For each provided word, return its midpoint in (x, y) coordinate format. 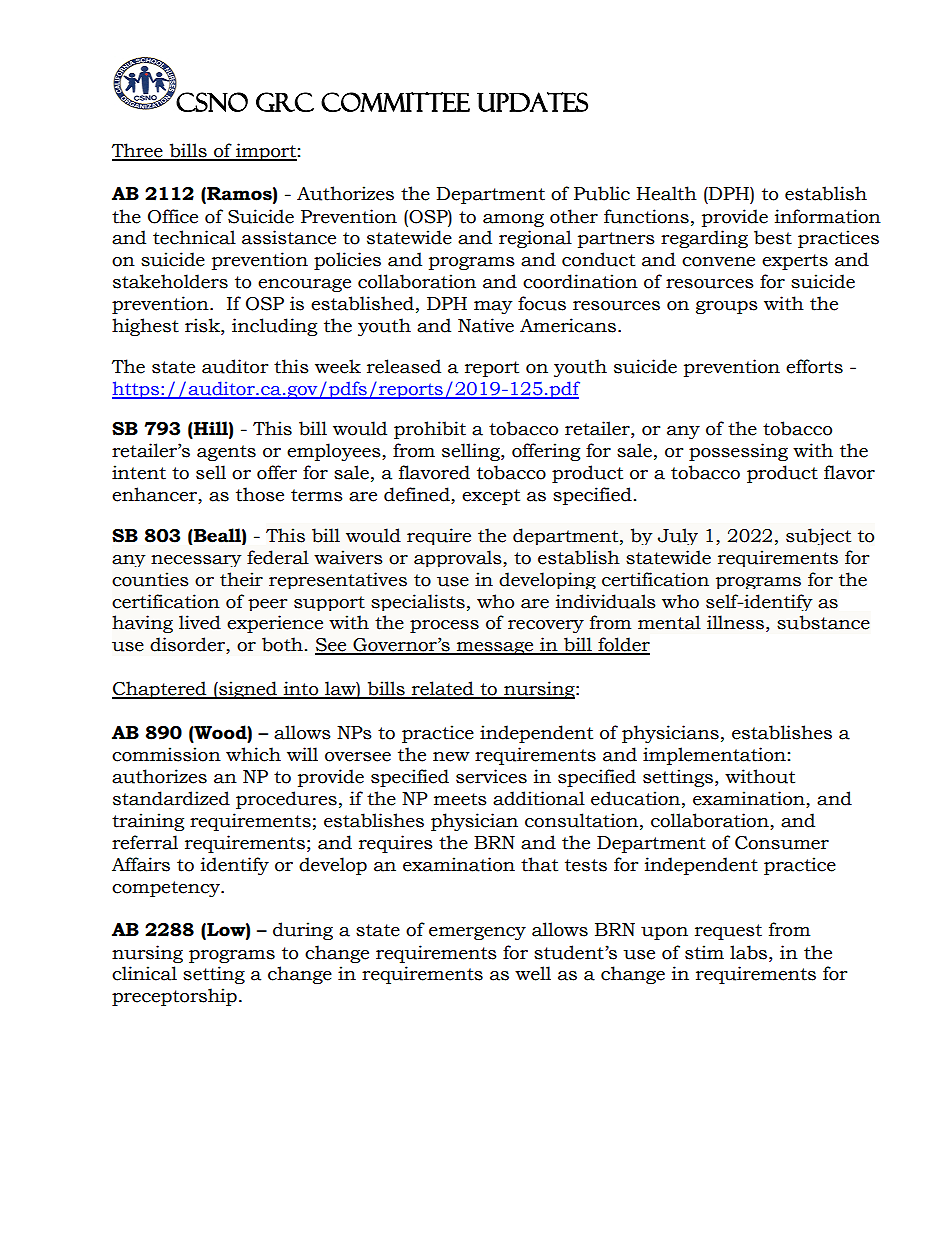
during (303, 931)
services (491, 776)
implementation (714, 756)
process (444, 626)
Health (667, 193)
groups (727, 307)
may (493, 307)
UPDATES (532, 102)
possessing (738, 452)
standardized (171, 798)
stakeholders (170, 281)
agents (226, 453)
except (491, 497)
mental (669, 622)
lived (200, 622)
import (265, 152)
